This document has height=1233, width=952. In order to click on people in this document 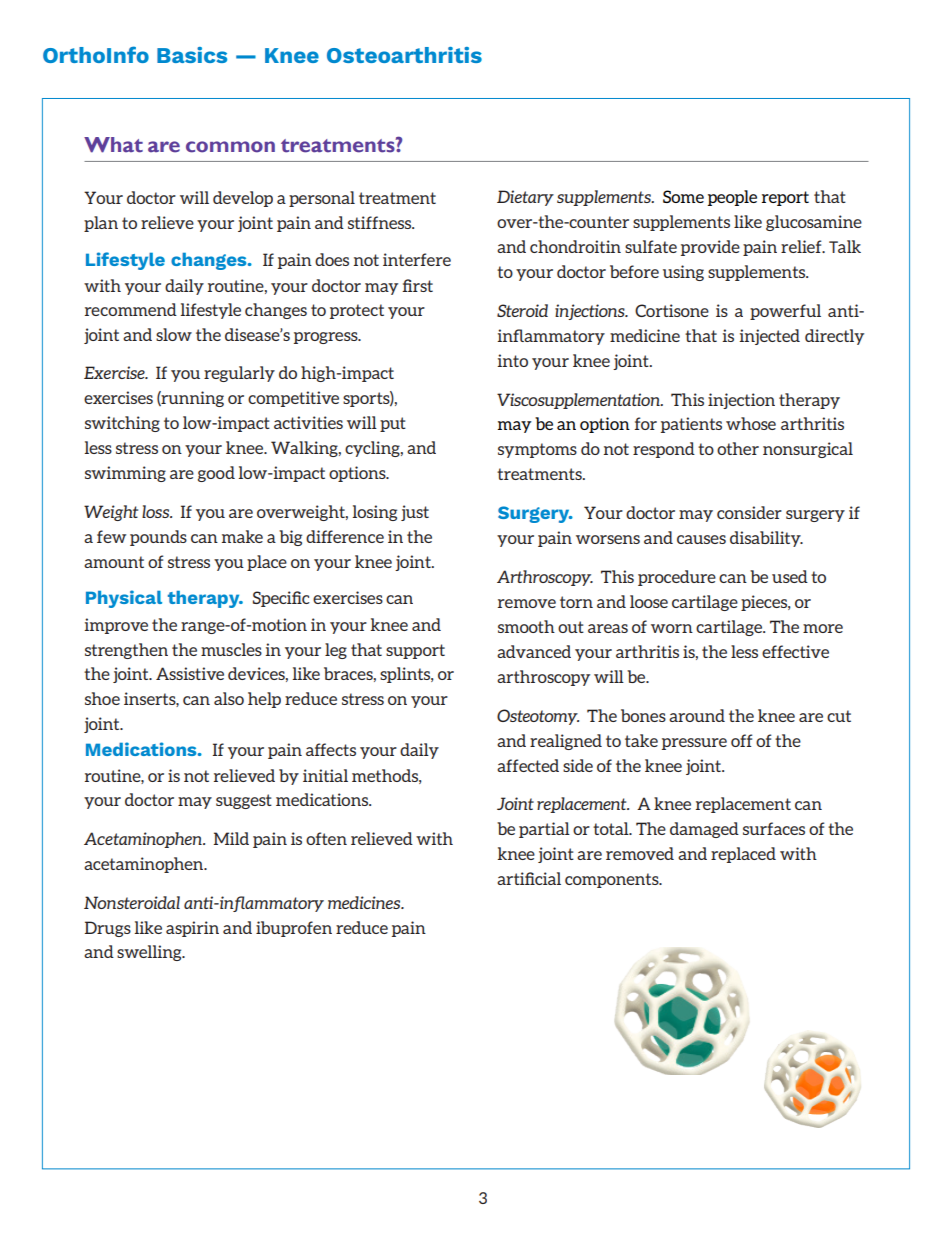, I will do `click(732, 198)`.
